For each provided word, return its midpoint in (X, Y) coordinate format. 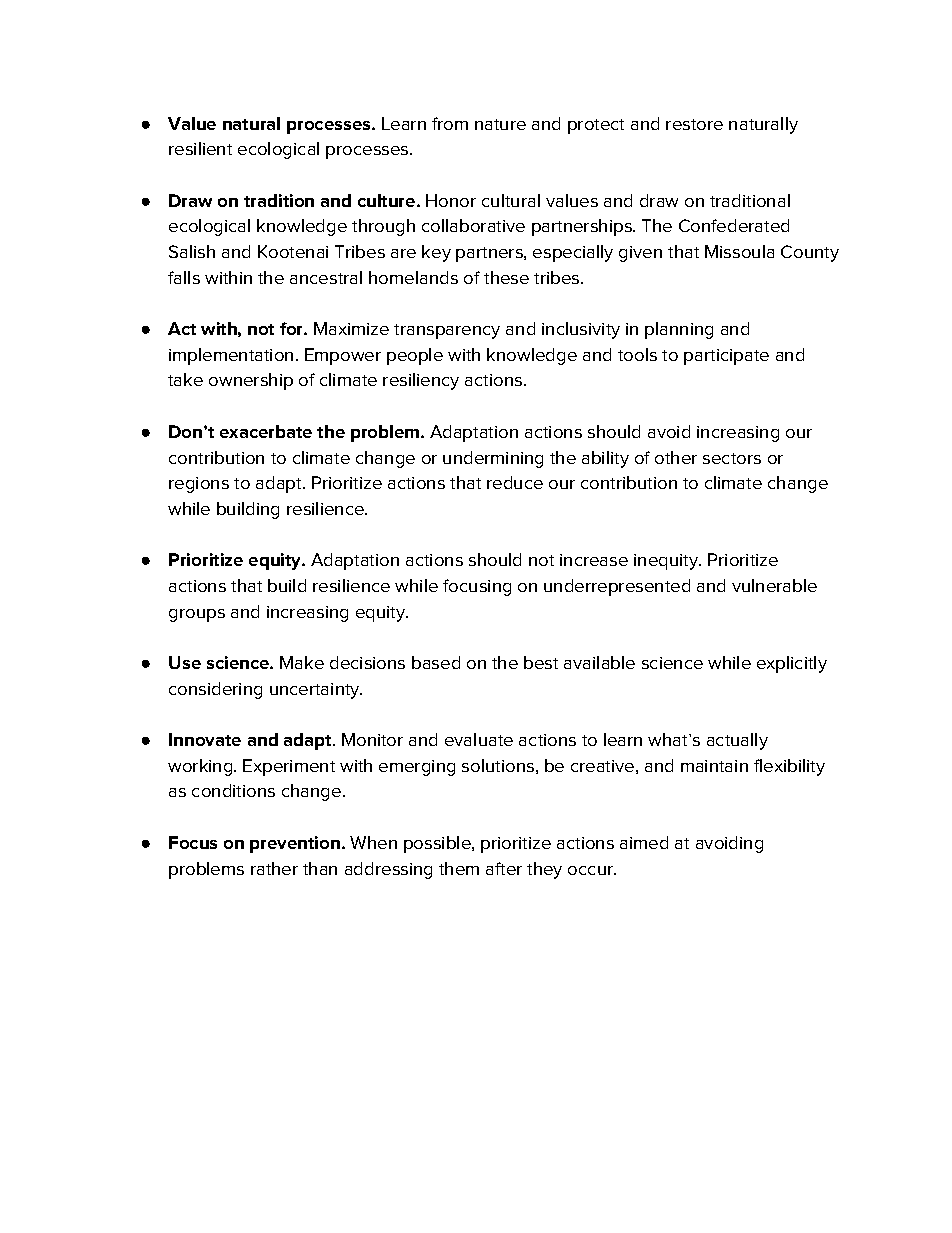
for (292, 328)
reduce (515, 482)
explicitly (792, 664)
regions (199, 485)
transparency (447, 331)
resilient (200, 148)
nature (500, 124)
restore (694, 124)
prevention (295, 844)
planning (679, 330)
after (504, 868)
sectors (732, 458)
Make (302, 662)
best (541, 662)
